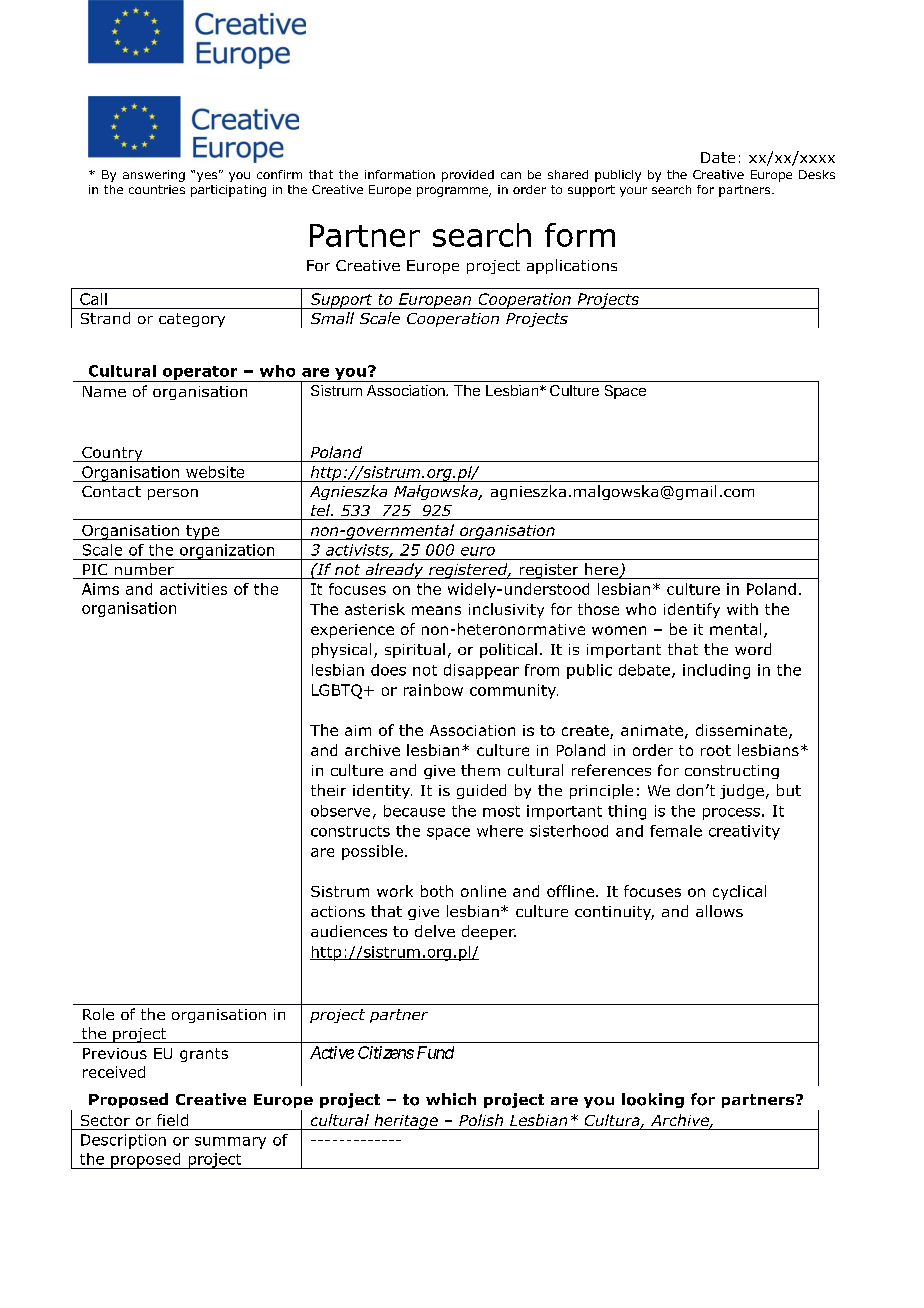 The image size is (924, 1308). Describe the element at coordinates (481, 671) in the page. I see `disappear` at that location.
